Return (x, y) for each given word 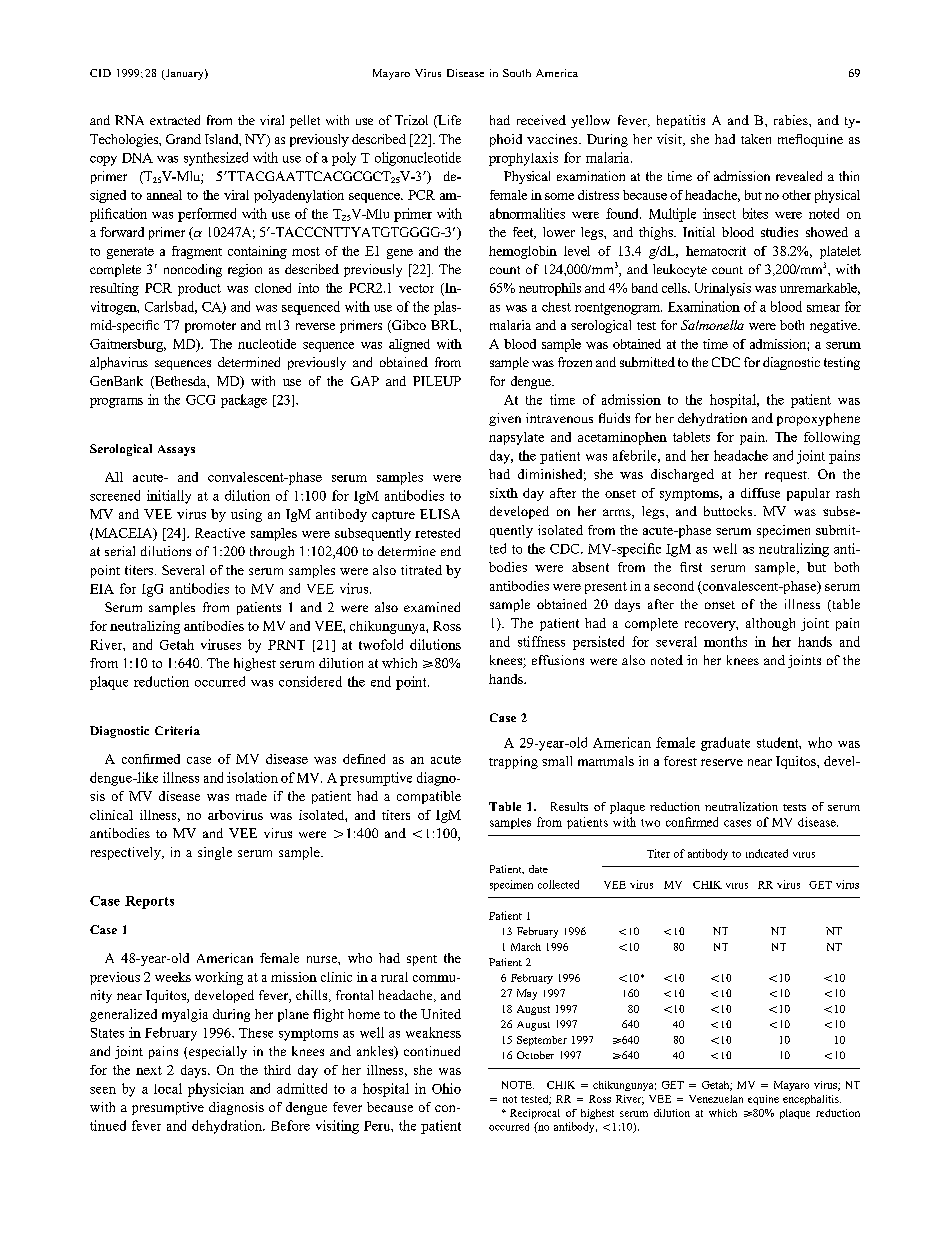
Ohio (446, 1088)
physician (216, 1090)
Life (448, 121)
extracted (175, 120)
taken (756, 139)
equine (763, 1100)
